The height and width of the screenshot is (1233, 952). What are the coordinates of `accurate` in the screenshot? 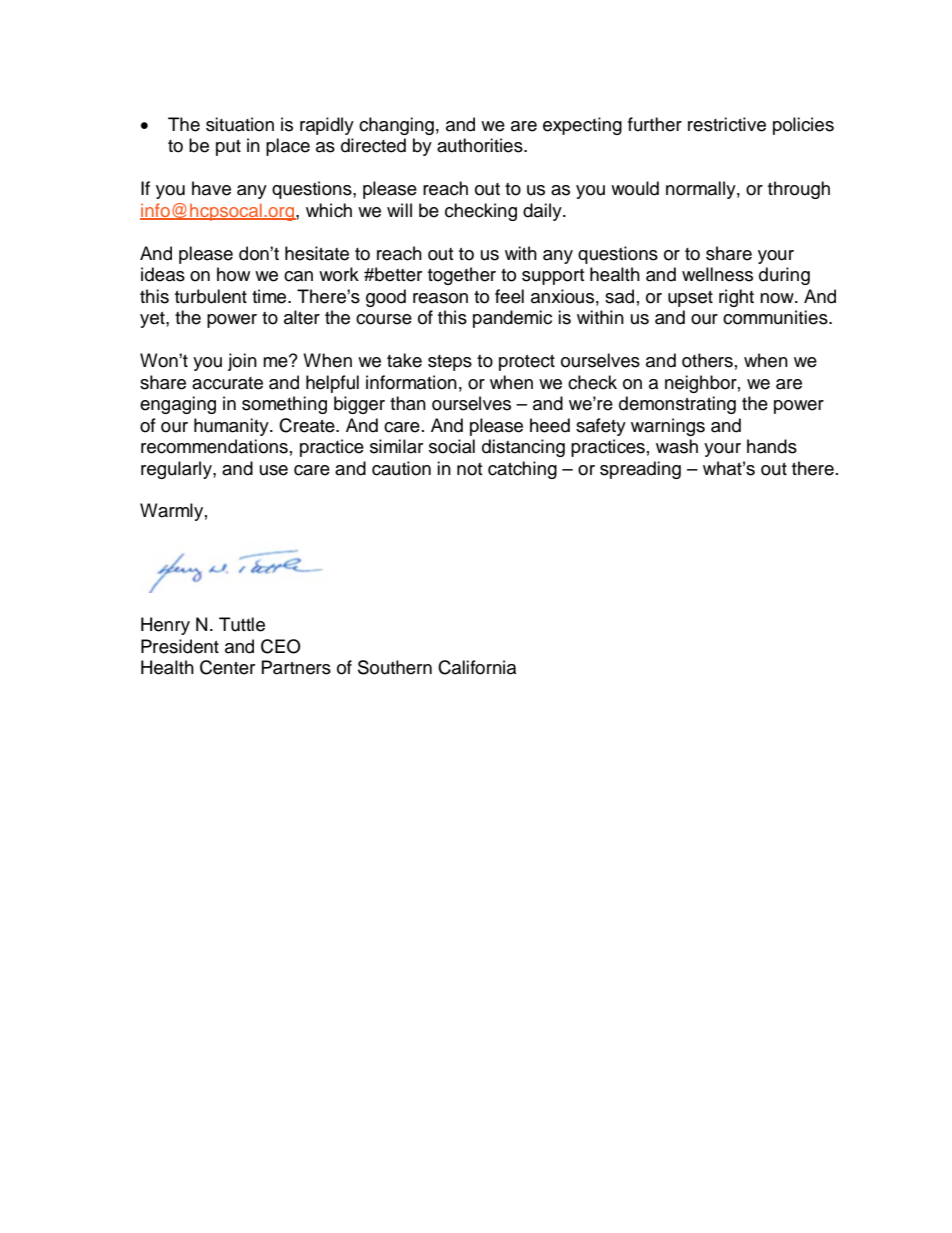 It's located at (227, 383).
